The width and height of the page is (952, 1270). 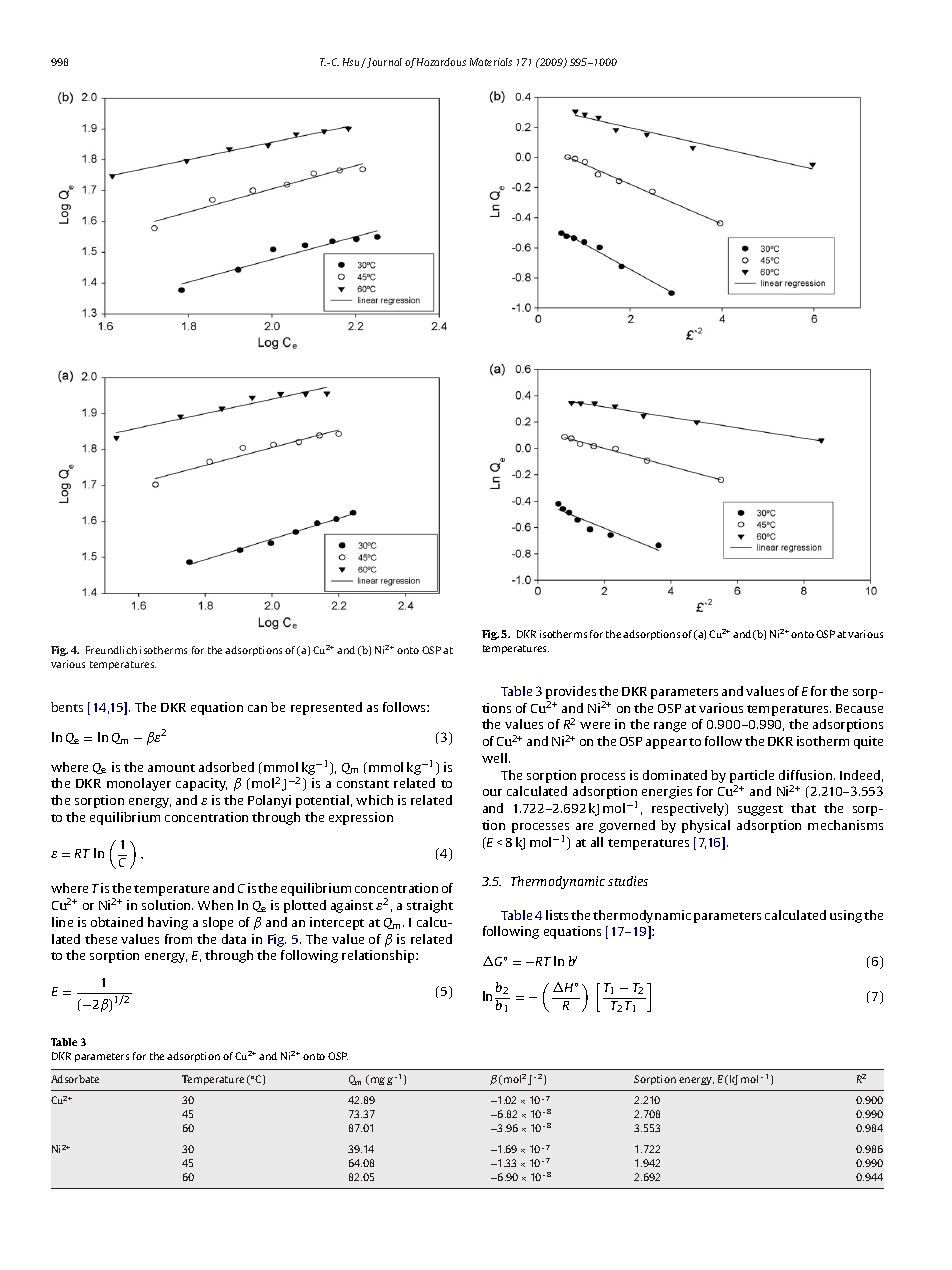 I want to click on using, so click(x=846, y=916).
